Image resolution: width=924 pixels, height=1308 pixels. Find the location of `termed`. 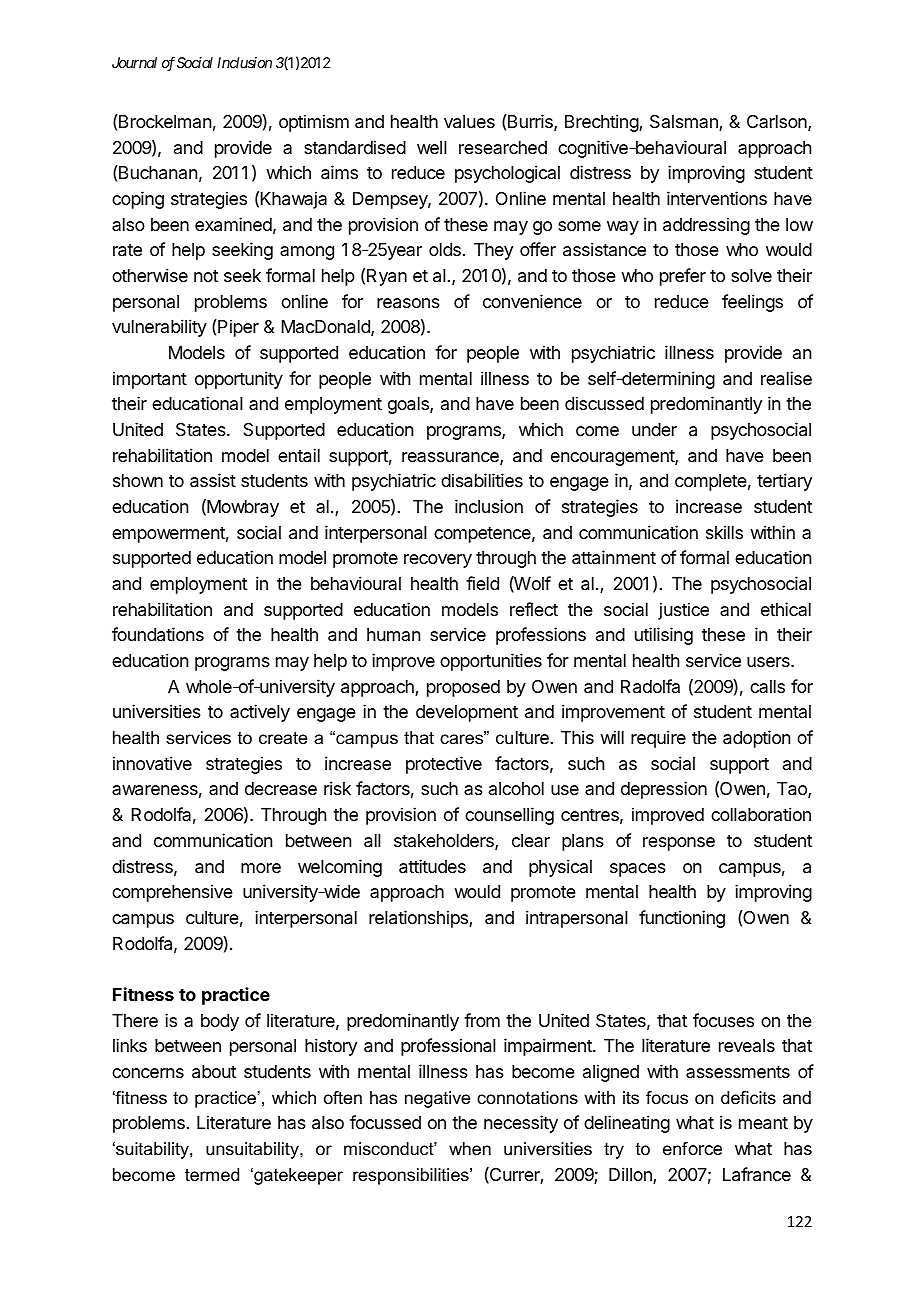

termed is located at coordinates (212, 1175).
